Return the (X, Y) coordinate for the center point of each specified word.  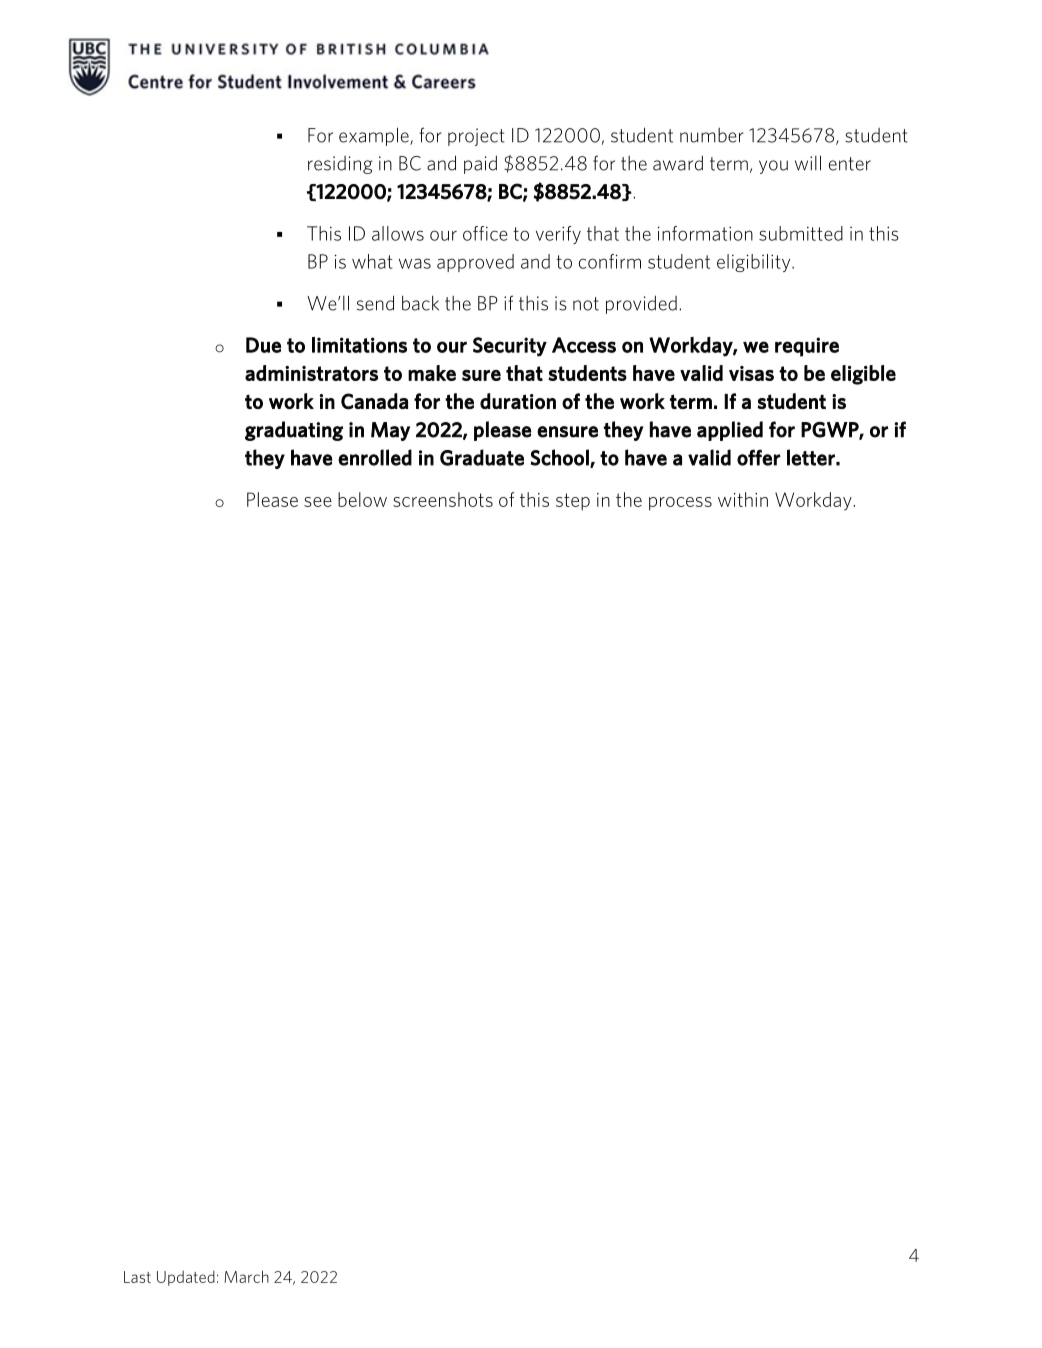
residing (340, 165)
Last (137, 1277)
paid (480, 164)
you (773, 167)
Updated (186, 1278)
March (246, 1276)
